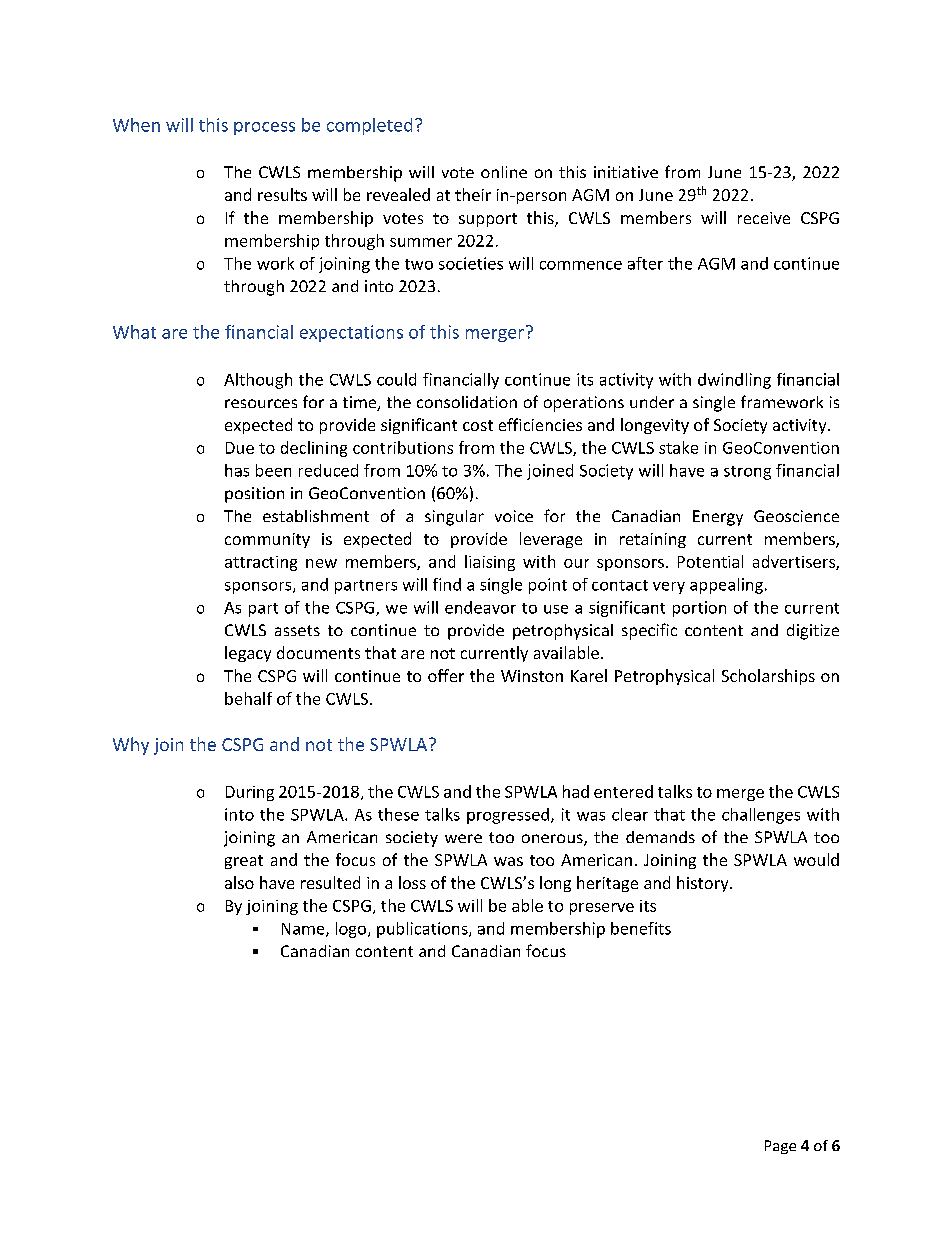 Image resolution: width=952 pixels, height=1233 pixels. Describe the element at coordinates (764, 218) in the screenshot. I see `receive` at that location.
